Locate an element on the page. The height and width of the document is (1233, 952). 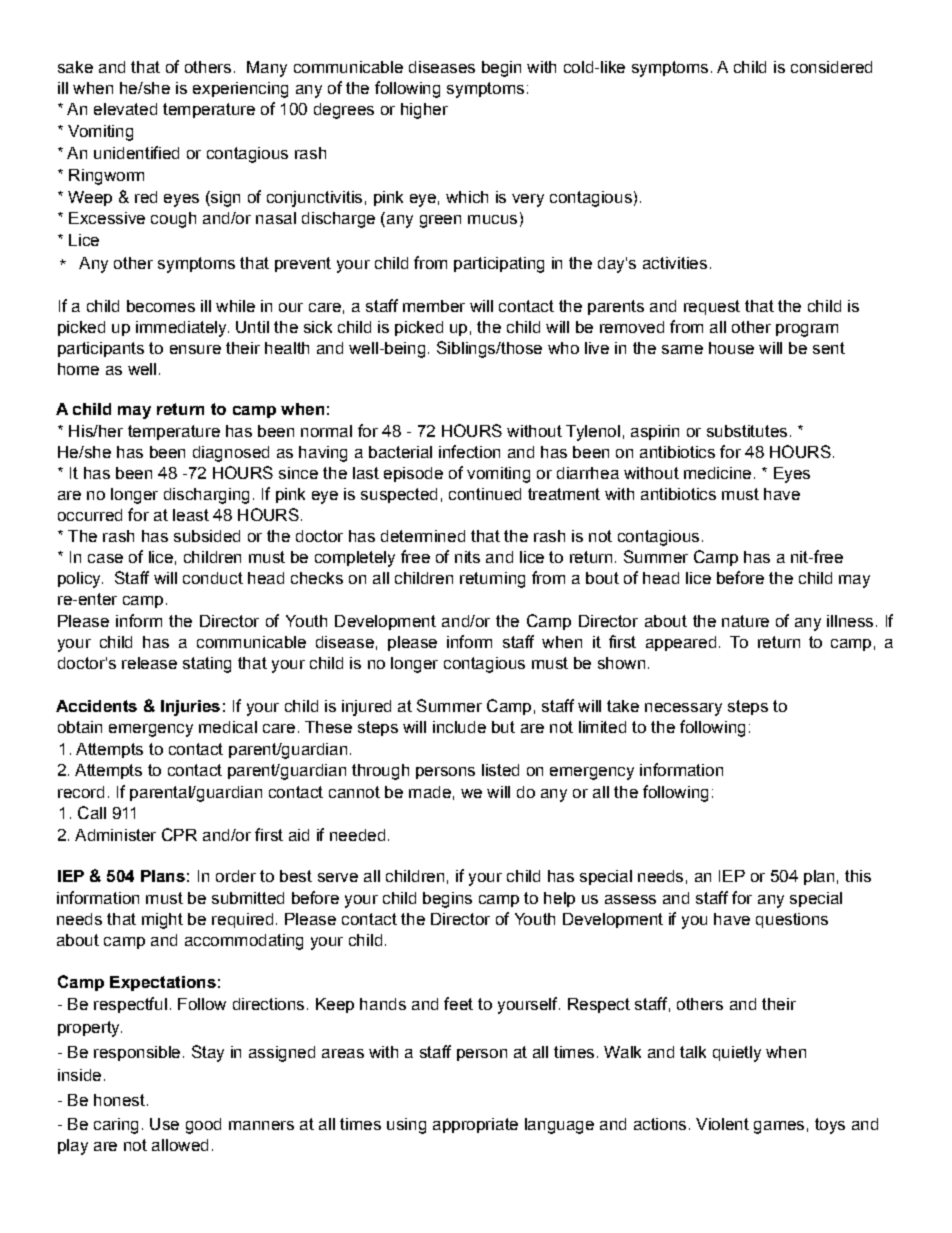
nits is located at coordinates (467, 557).
